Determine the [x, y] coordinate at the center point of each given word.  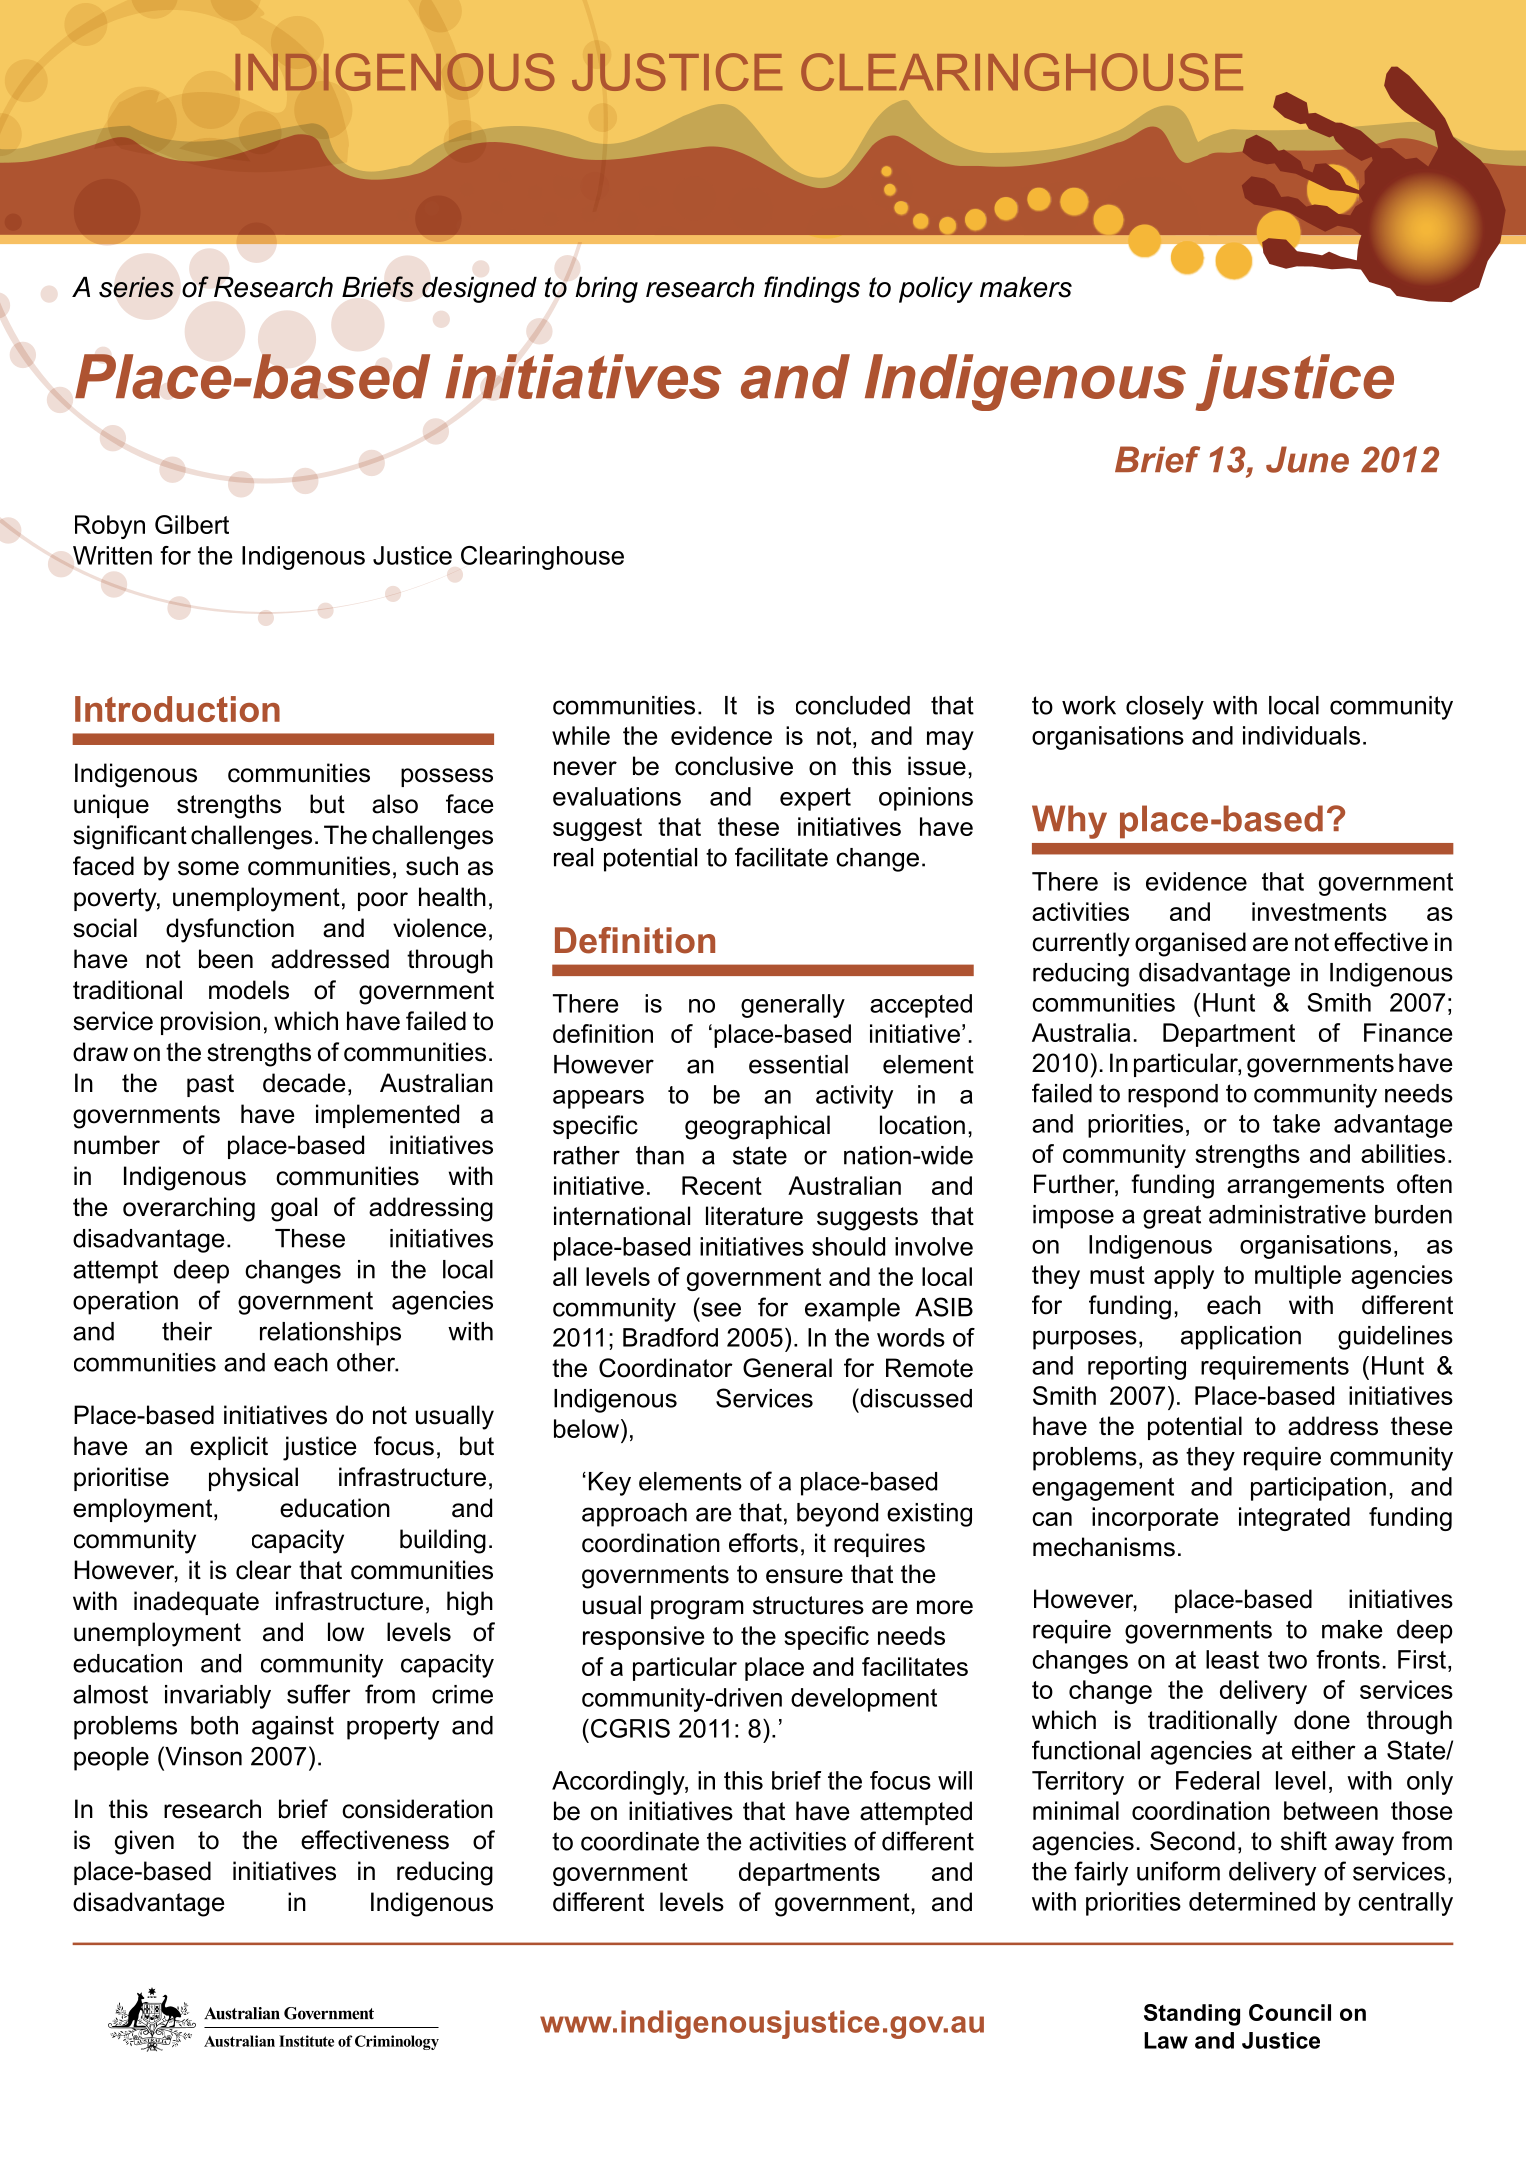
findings [812, 289]
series [136, 287]
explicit [229, 1448]
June [1307, 459]
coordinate [640, 1841]
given [144, 1842]
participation [1318, 1489]
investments [1319, 911]
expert [815, 799]
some [208, 868]
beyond [837, 1515]
